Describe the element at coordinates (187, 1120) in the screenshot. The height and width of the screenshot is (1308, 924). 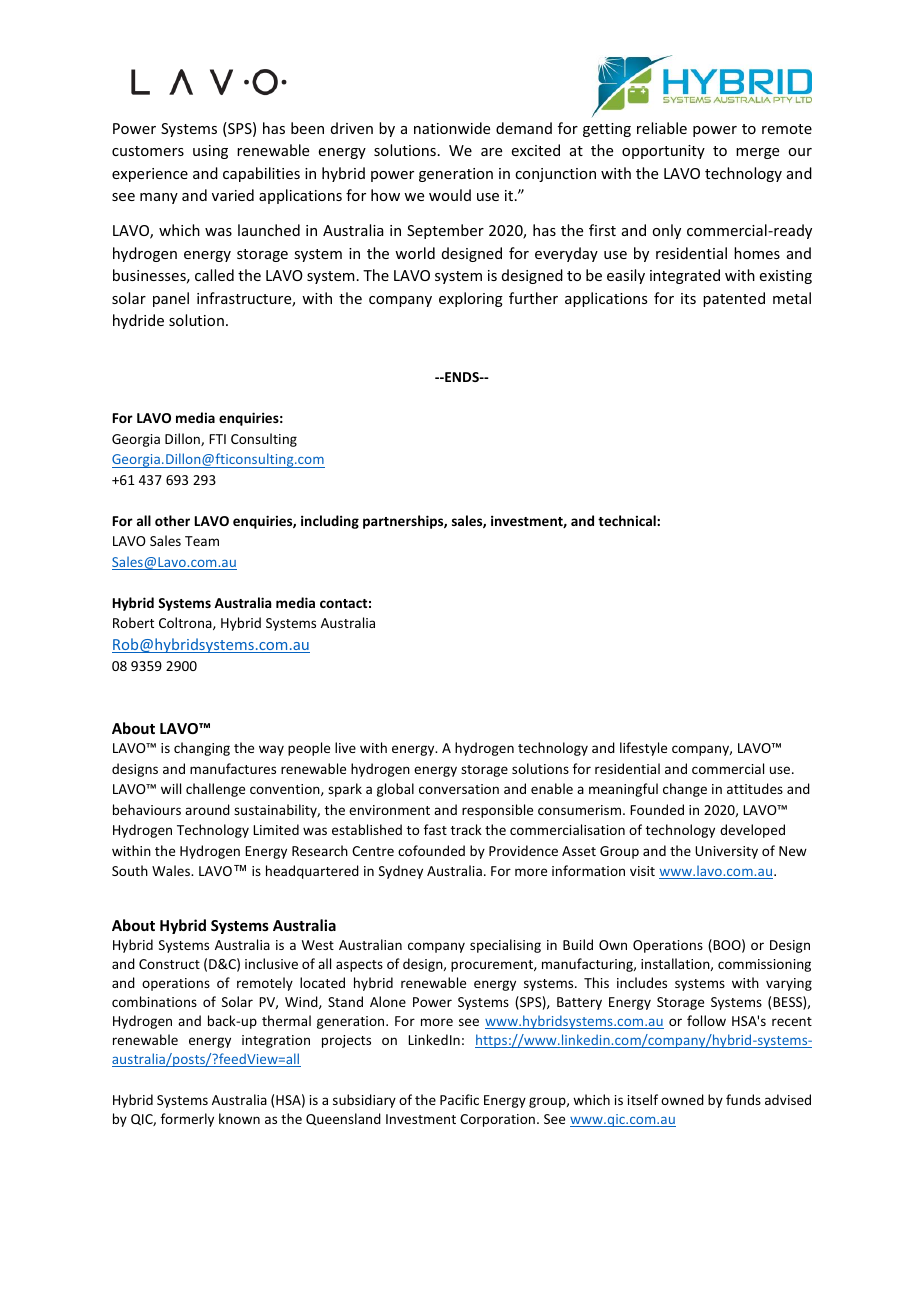
I see `formerly` at that location.
